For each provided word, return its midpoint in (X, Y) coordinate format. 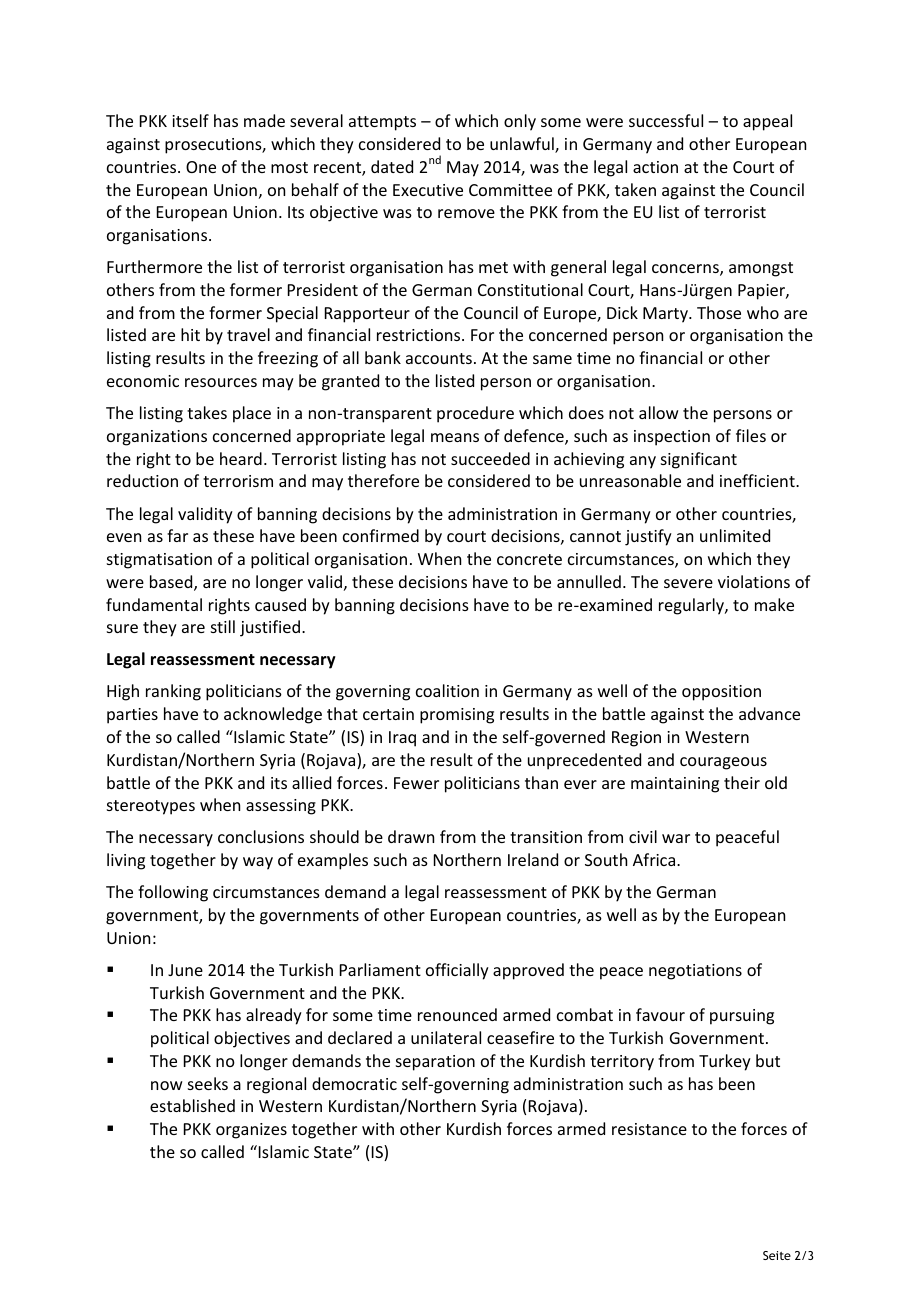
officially (457, 971)
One (201, 167)
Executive (428, 190)
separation (435, 1063)
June (185, 970)
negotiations (695, 972)
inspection (672, 438)
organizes (251, 1131)
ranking (173, 692)
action (655, 167)
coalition (447, 690)
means (455, 437)
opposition (721, 693)
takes (207, 412)
